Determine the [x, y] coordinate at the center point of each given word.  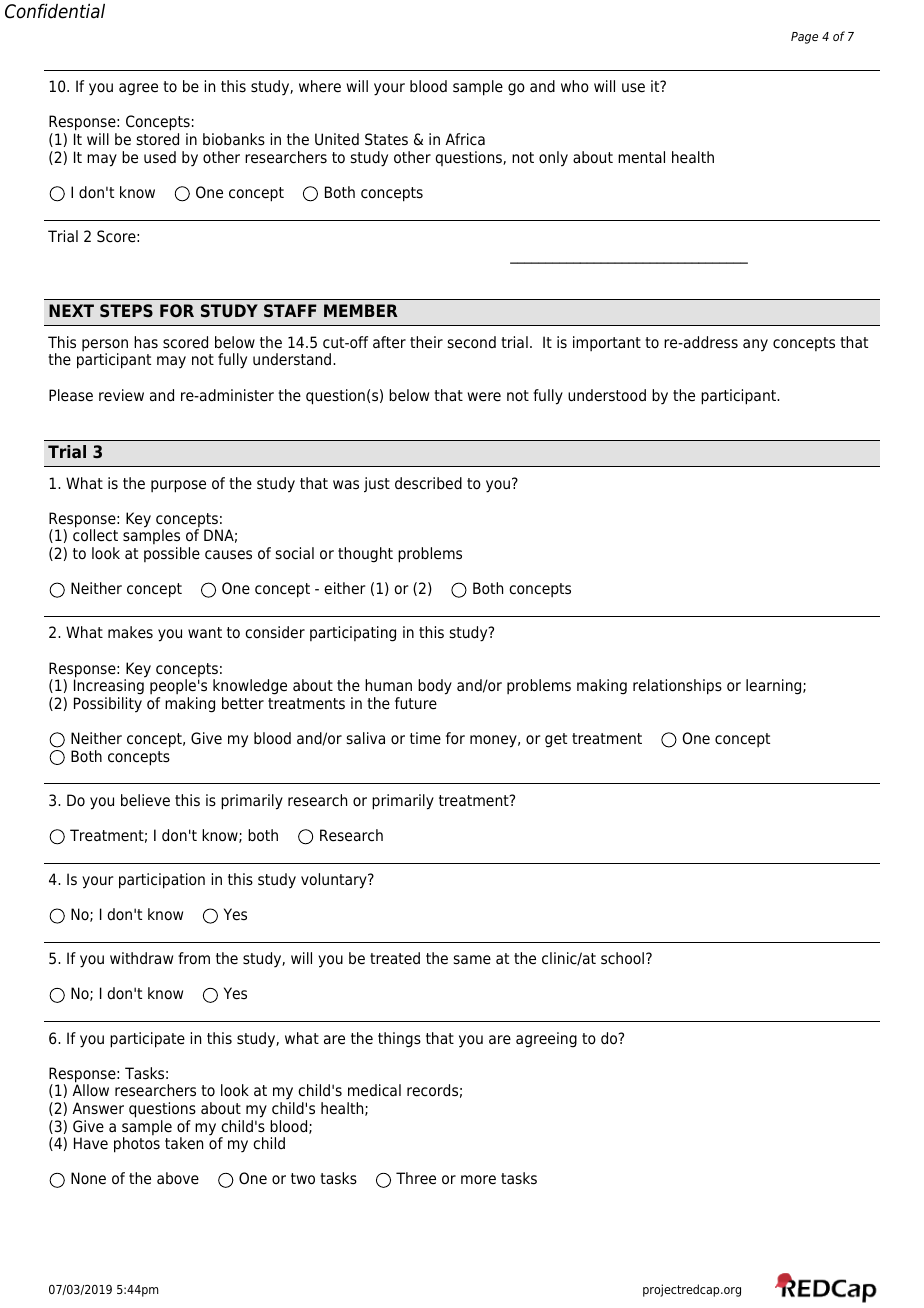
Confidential [55, 11]
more [478, 1180]
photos [137, 1145]
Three [416, 1178]
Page [804, 38]
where [320, 86]
